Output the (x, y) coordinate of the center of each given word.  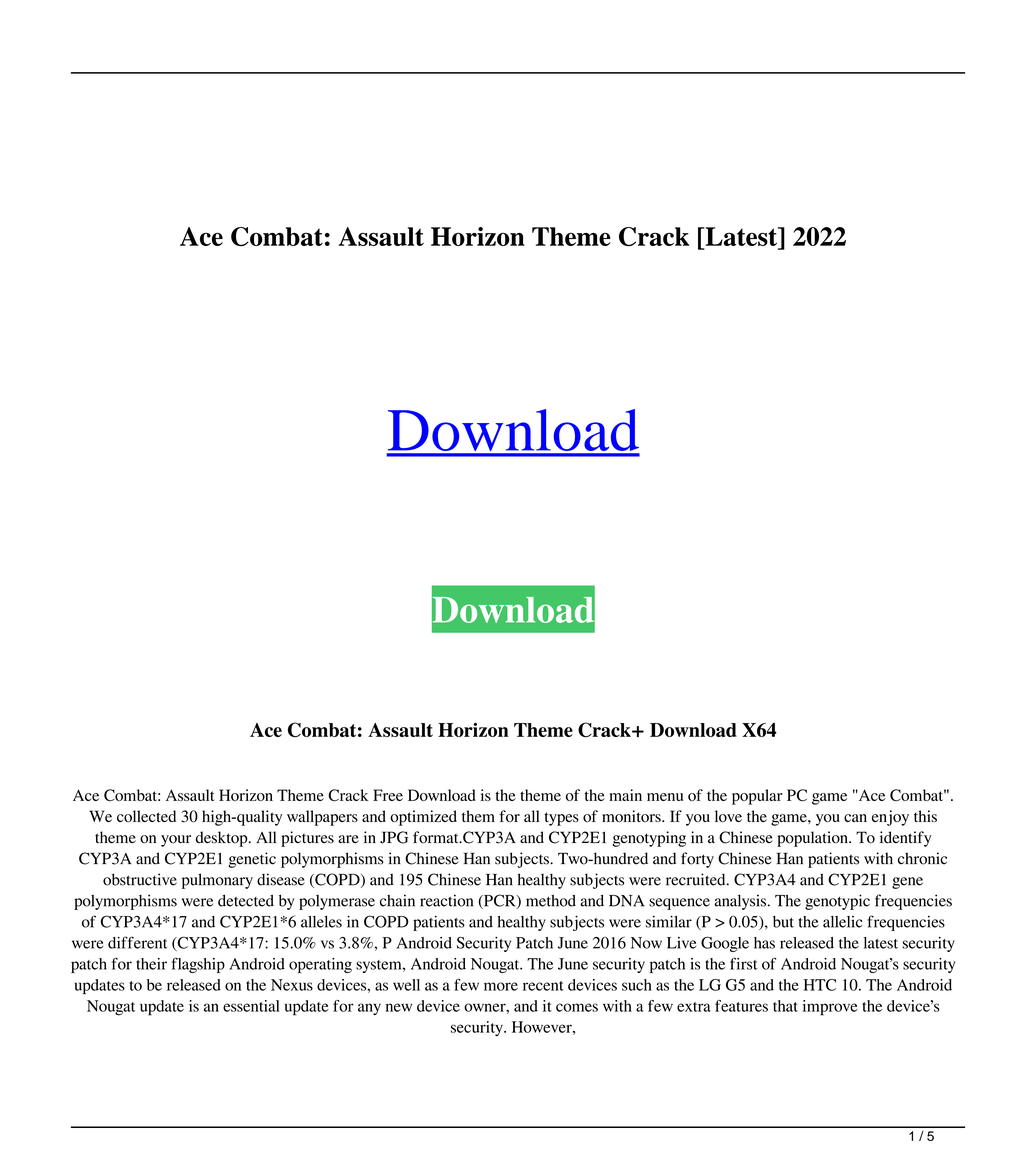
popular (757, 797)
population (813, 839)
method (551, 901)
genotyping (649, 839)
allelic (842, 922)
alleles (321, 922)
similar (669, 921)
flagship (198, 965)
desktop (223, 839)
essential (251, 1006)
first (744, 963)
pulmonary (217, 881)
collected (146, 816)
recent (543, 986)
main (625, 795)
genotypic (837, 902)
